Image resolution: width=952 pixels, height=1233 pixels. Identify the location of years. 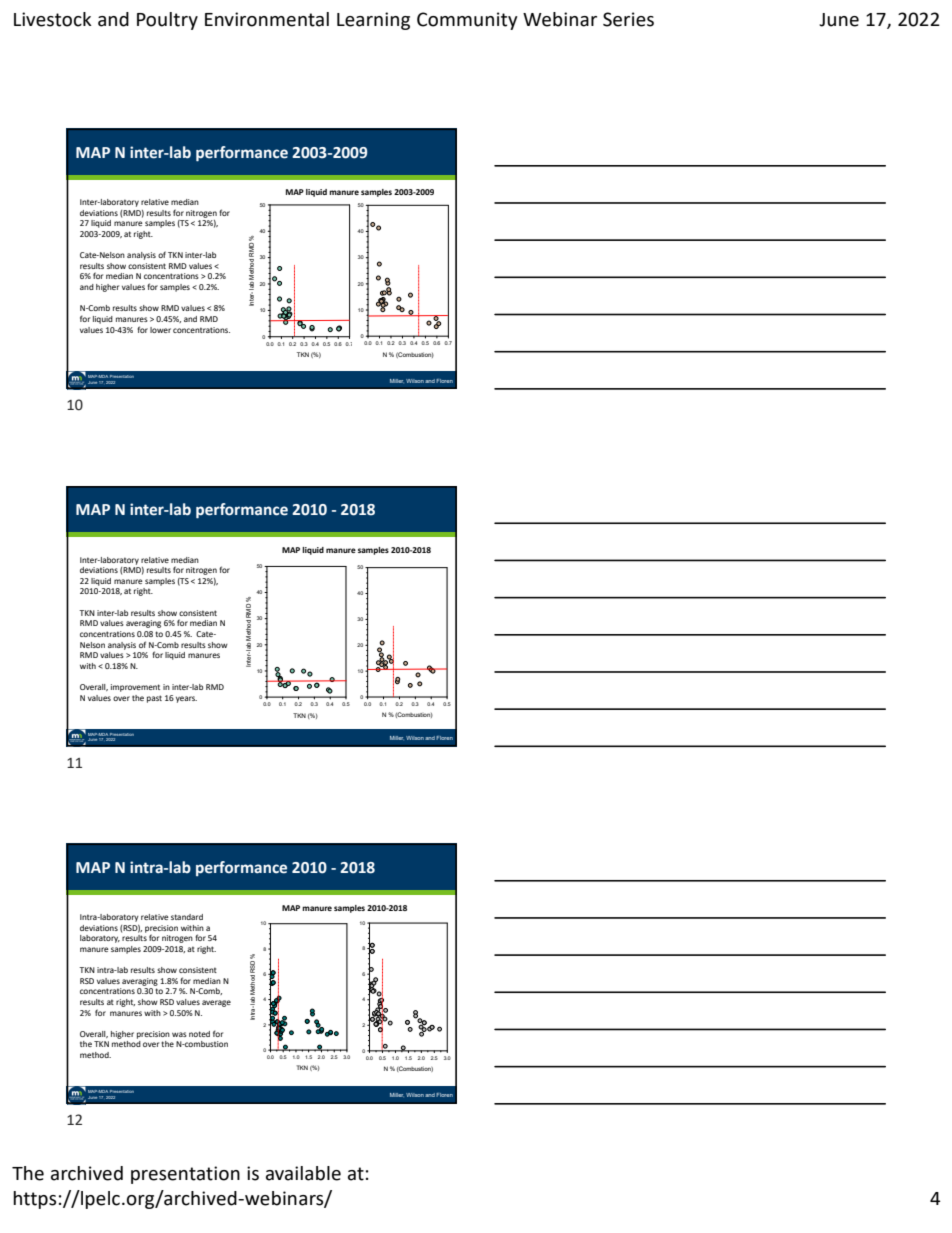
(186, 699).
